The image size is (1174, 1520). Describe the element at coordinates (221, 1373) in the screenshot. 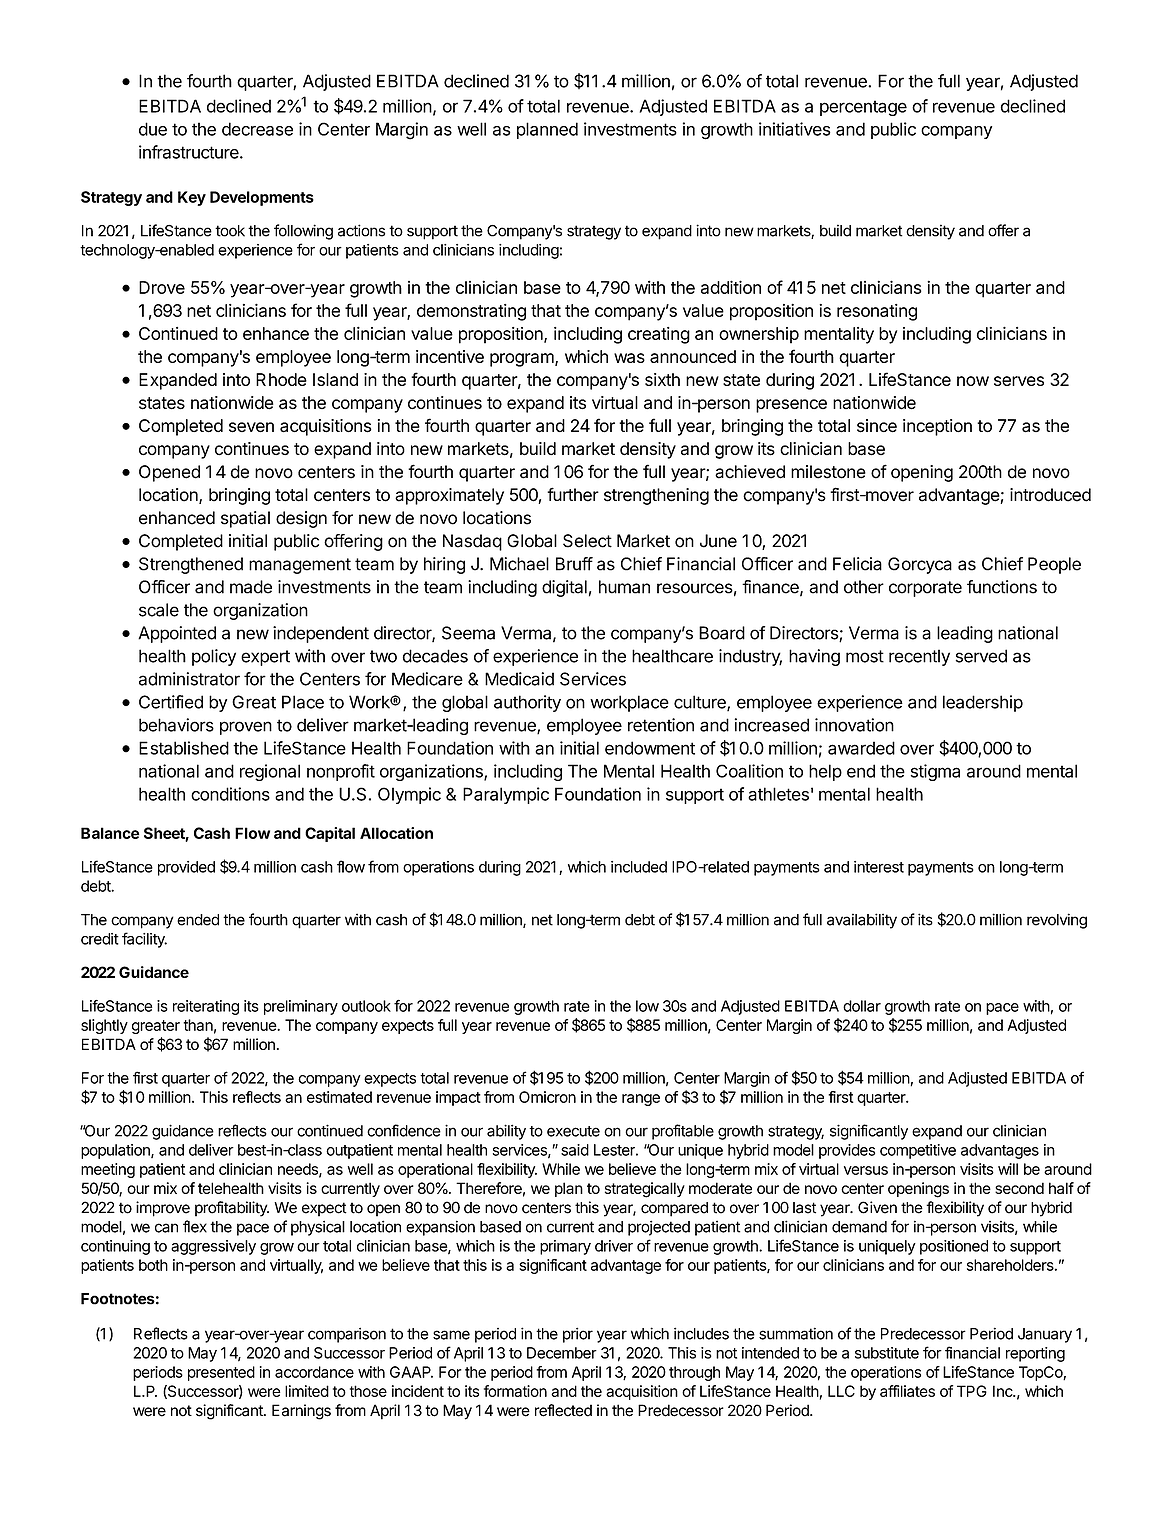

I see `presented` at that location.
